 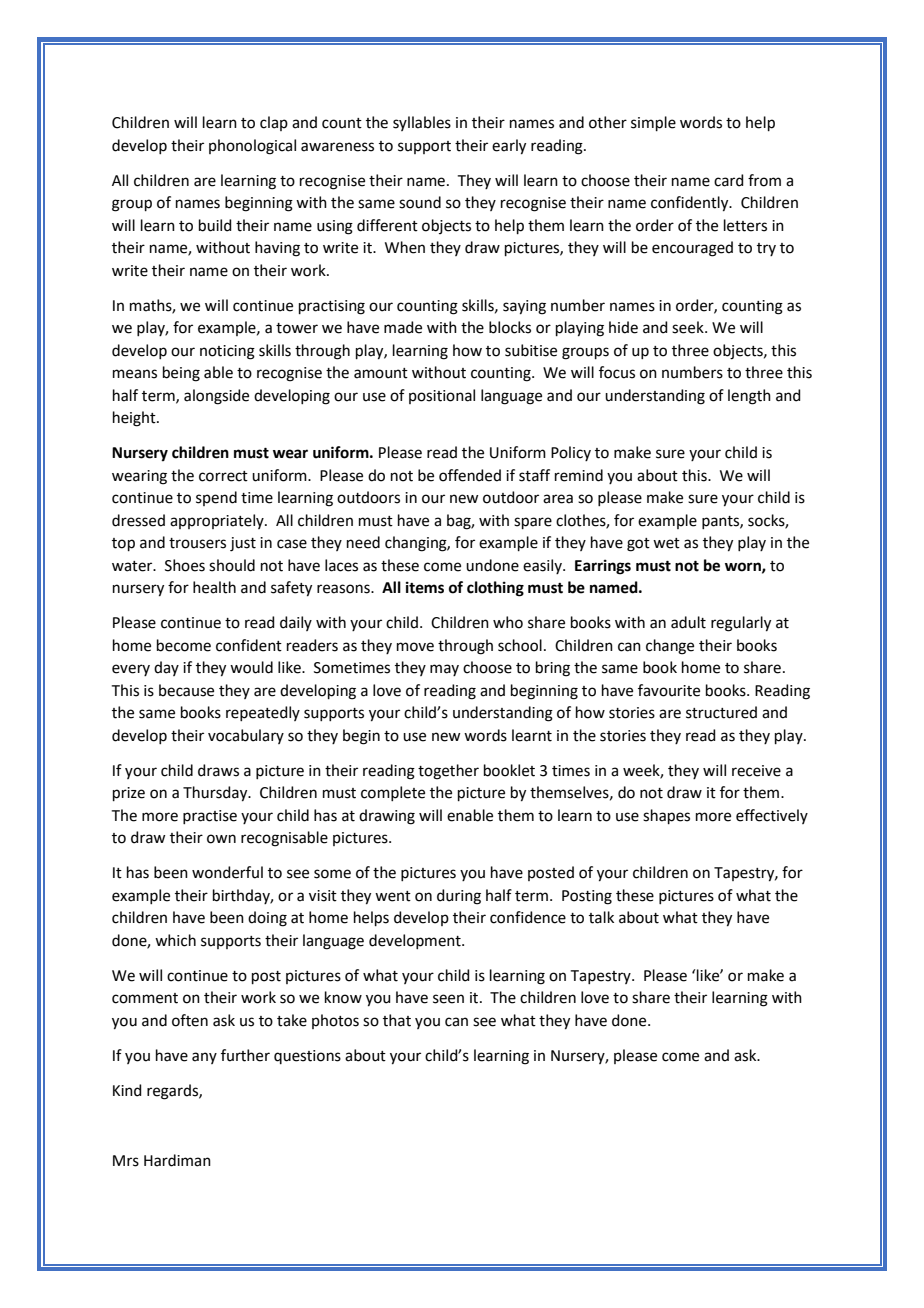 I want to click on alongside, so click(x=216, y=397).
